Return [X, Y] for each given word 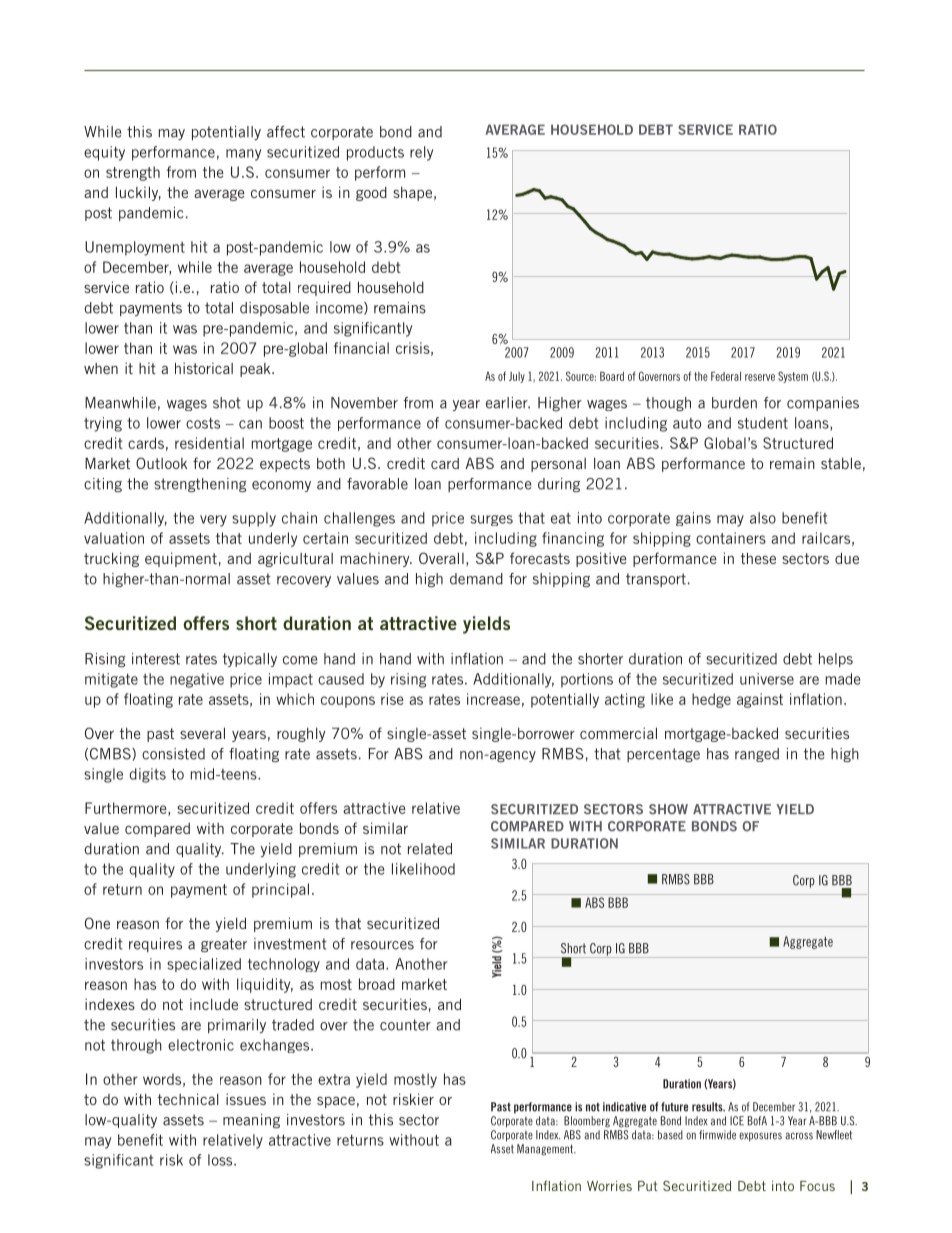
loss [221, 1160]
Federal [726, 376]
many [243, 155]
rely [421, 153]
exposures [760, 1137]
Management [546, 1150]
